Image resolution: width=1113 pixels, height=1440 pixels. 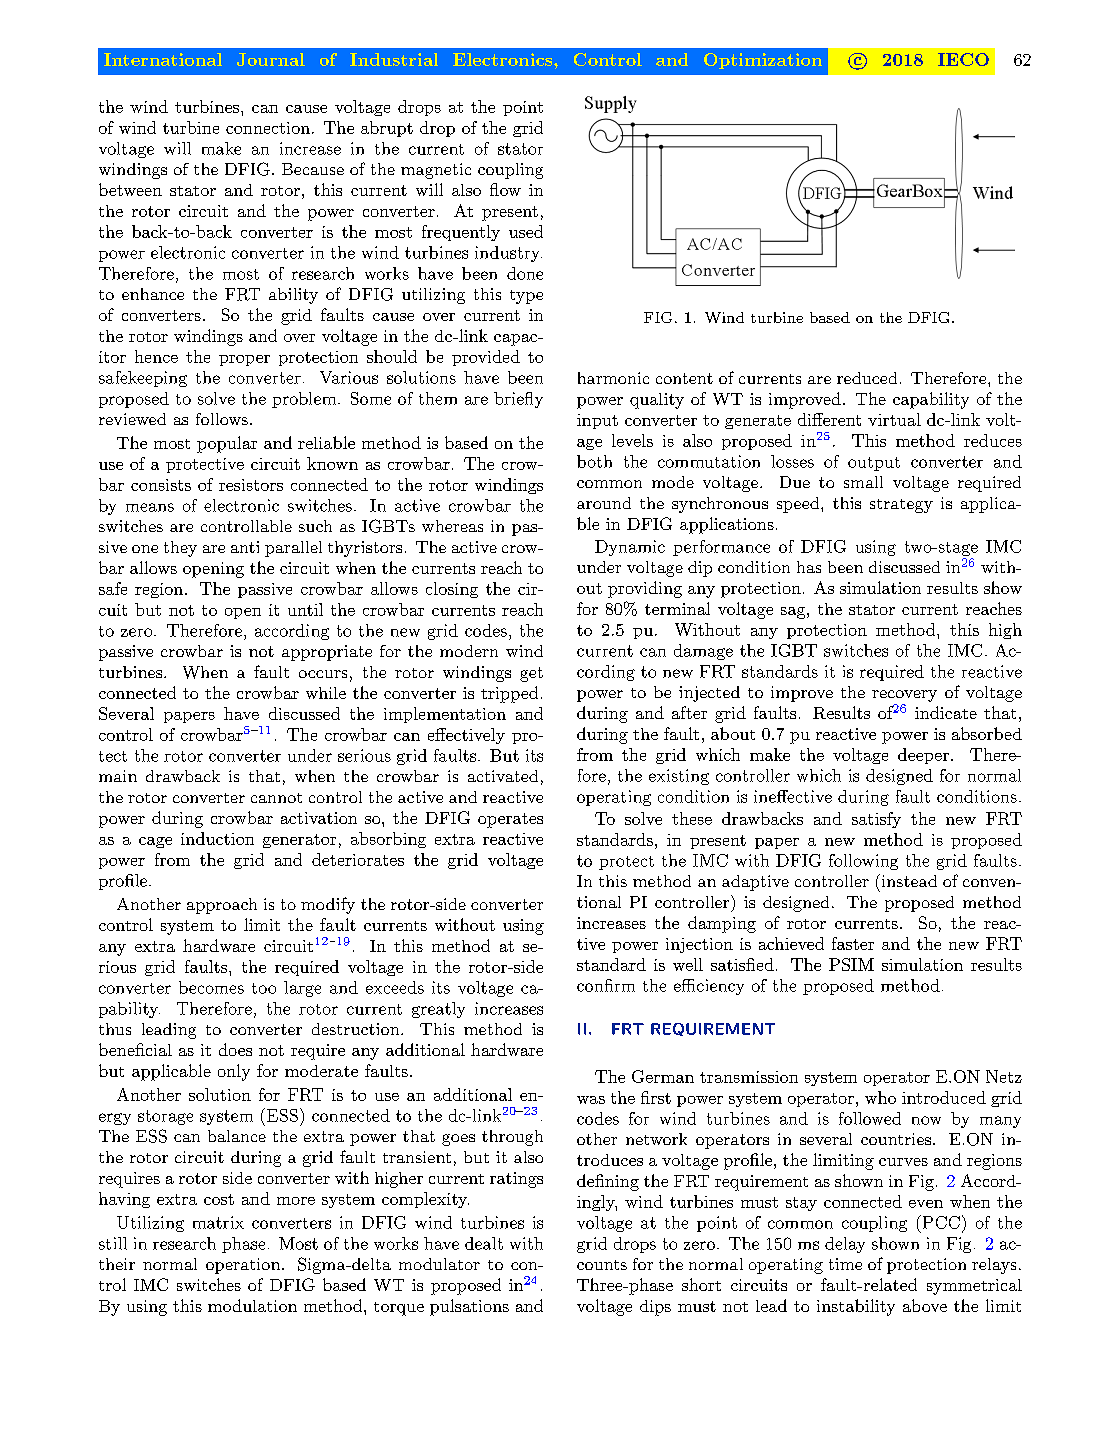 I want to click on reduced, so click(x=867, y=378).
